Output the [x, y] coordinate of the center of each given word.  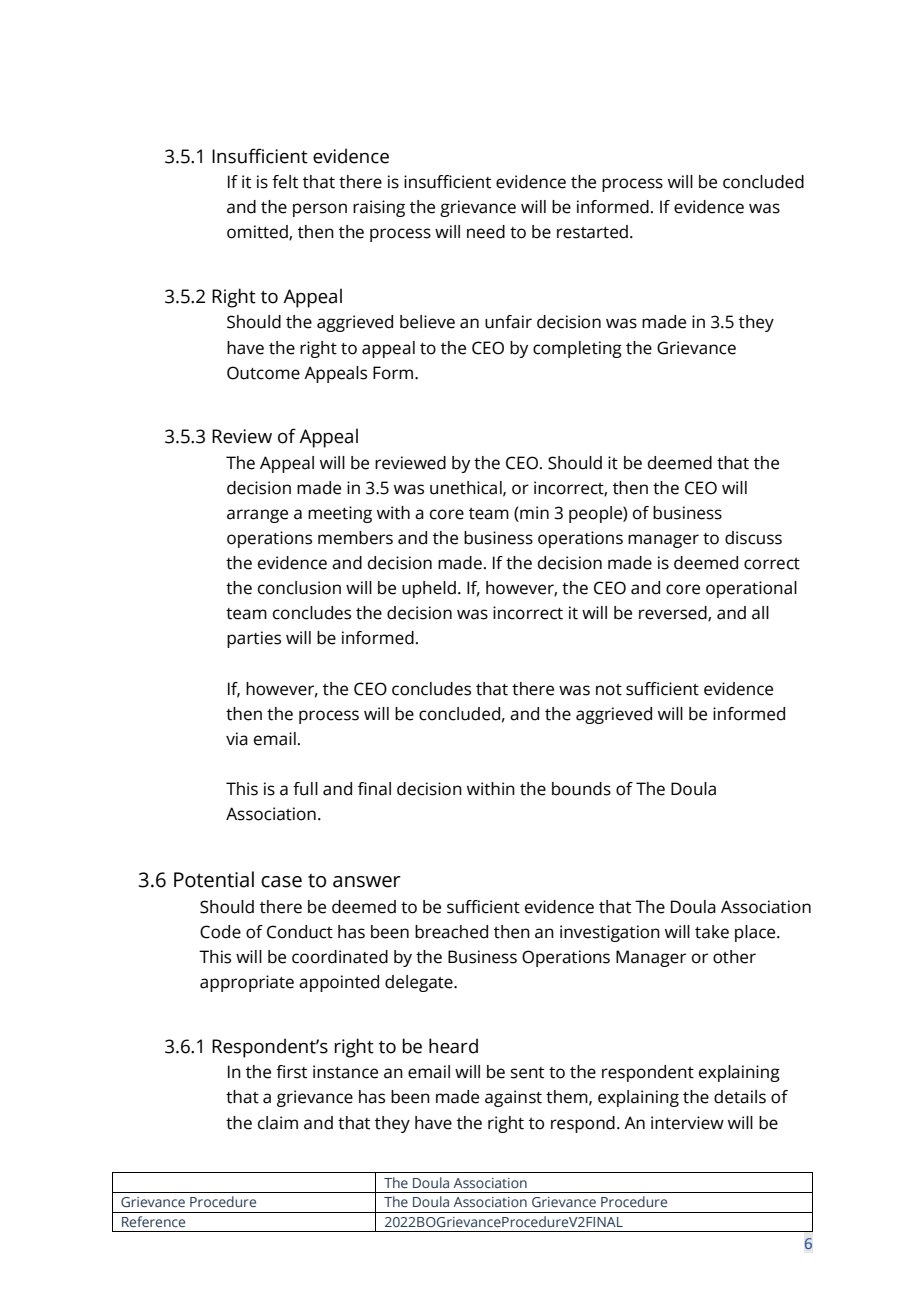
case [281, 882]
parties [254, 639]
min [534, 512]
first [291, 1072]
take [712, 932]
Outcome [263, 373]
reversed [674, 614]
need [486, 232]
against [513, 1098]
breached [451, 932]
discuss [753, 538]
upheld [429, 589]
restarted [592, 232]
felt [285, 182]
